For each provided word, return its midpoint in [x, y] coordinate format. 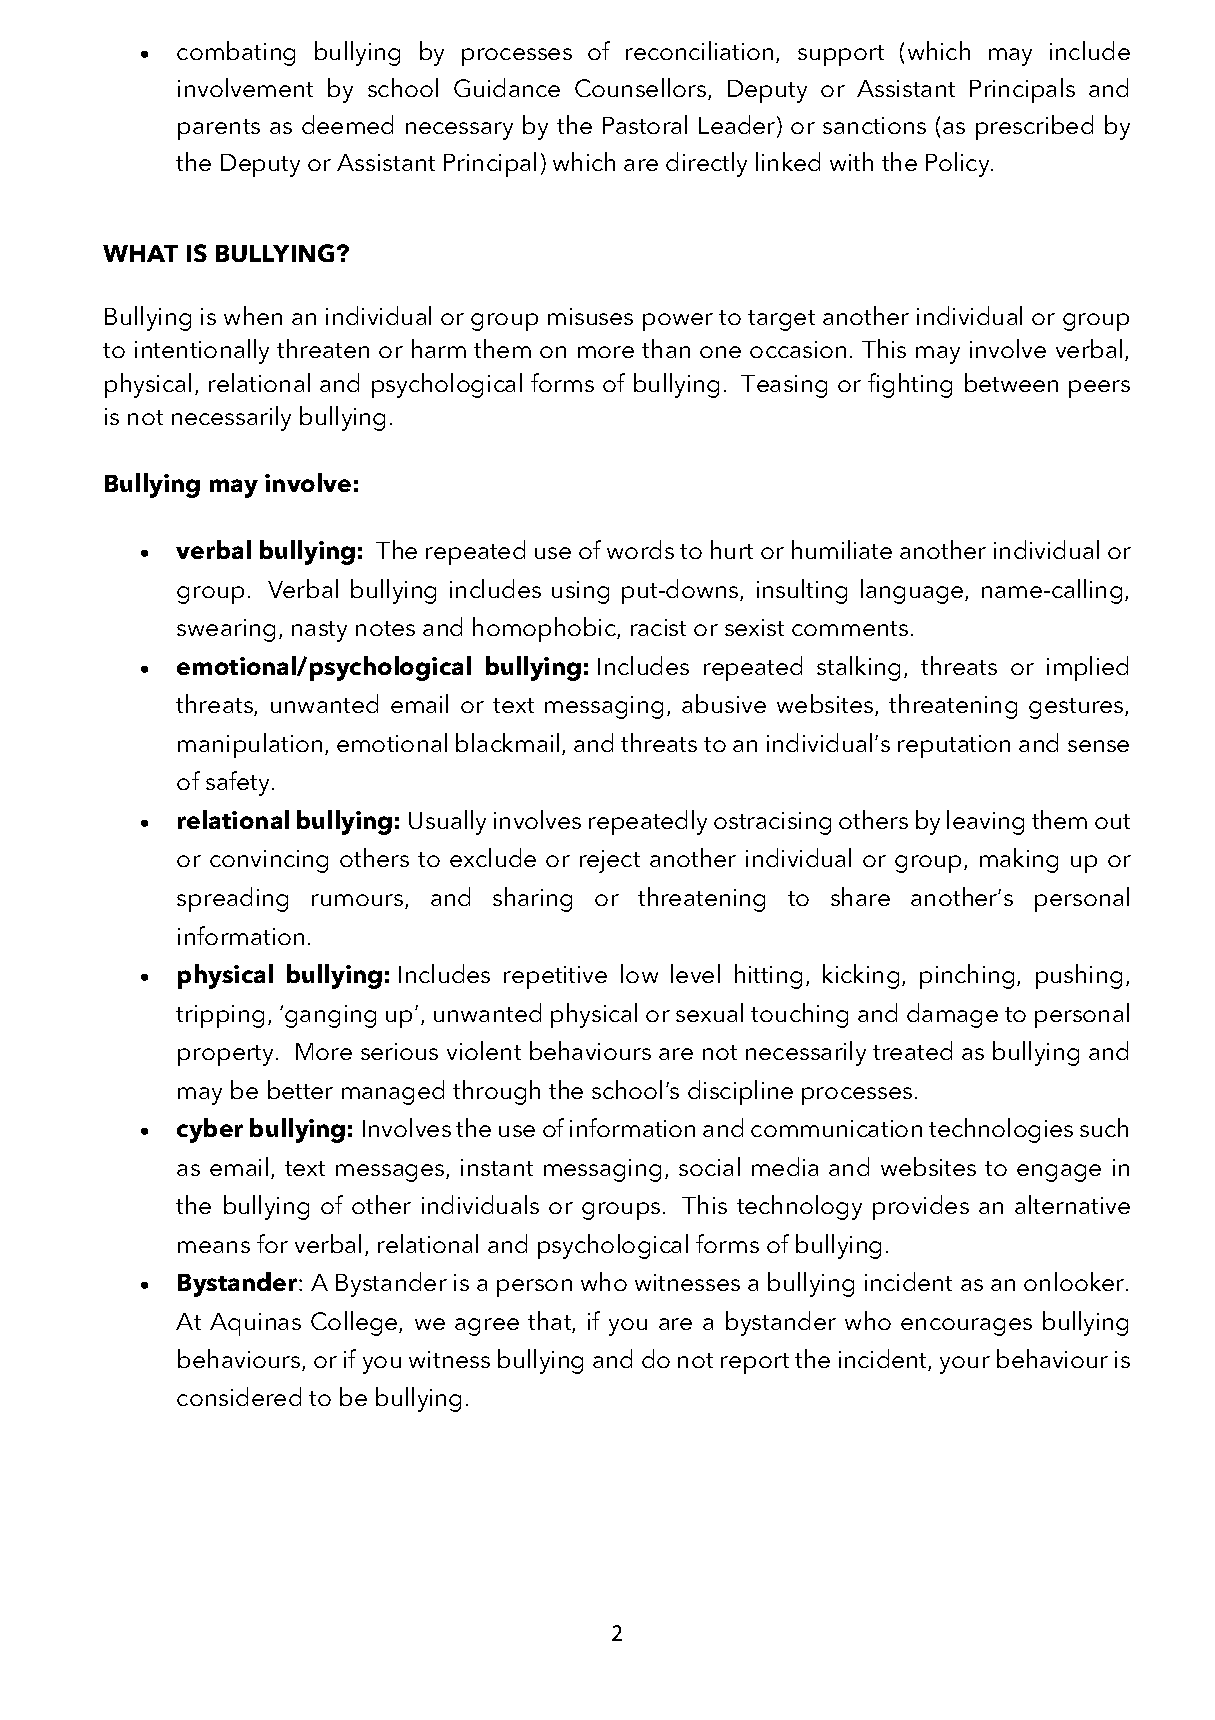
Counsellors [642, 89]
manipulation [250, 745]
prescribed [1034, 127]
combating [236, 53]
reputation [954, 746]
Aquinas [255, 1324]
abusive [724, 703]
